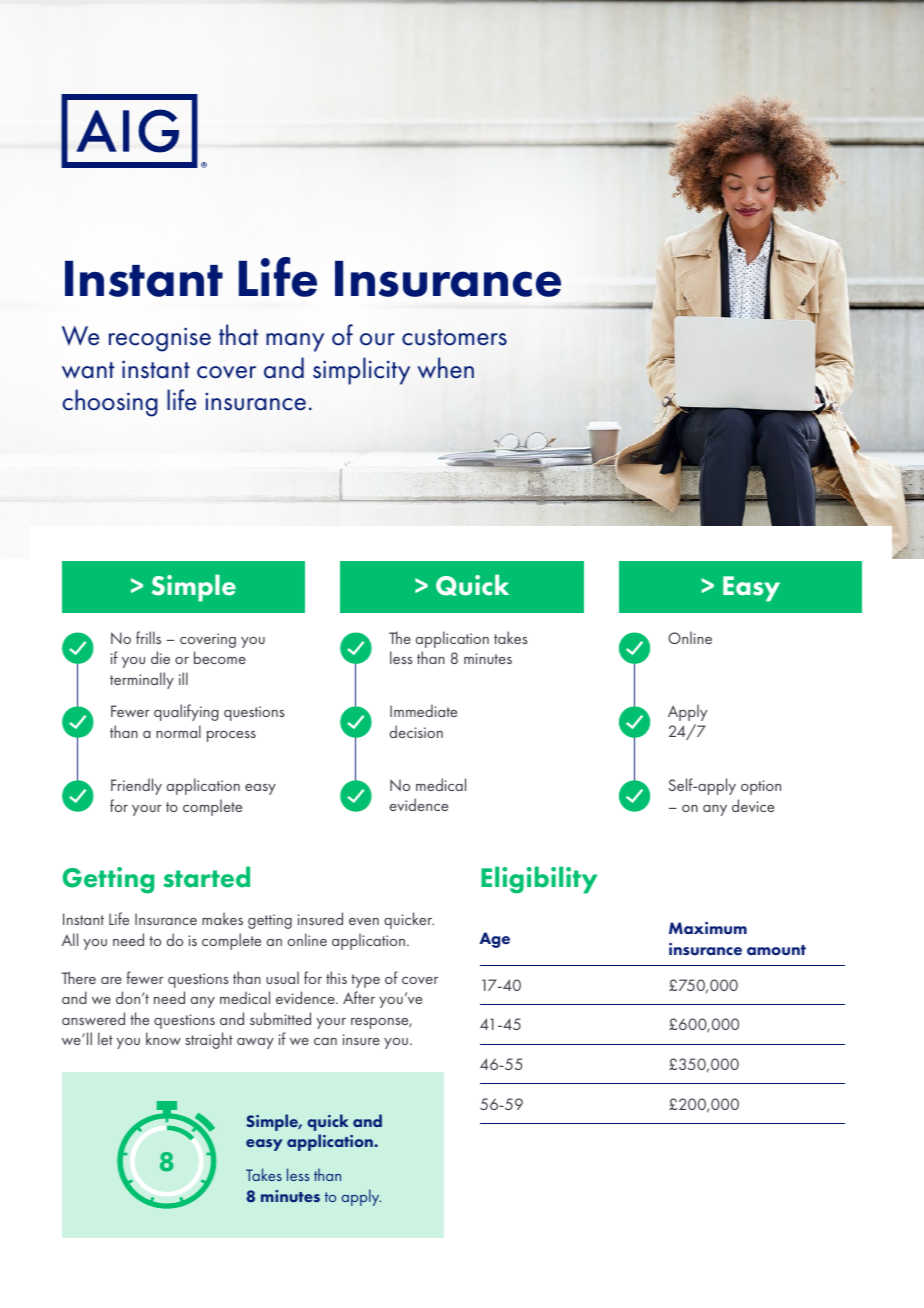  Describe the element at coordinates (446, 368) in the document. I see `when` at that location.
